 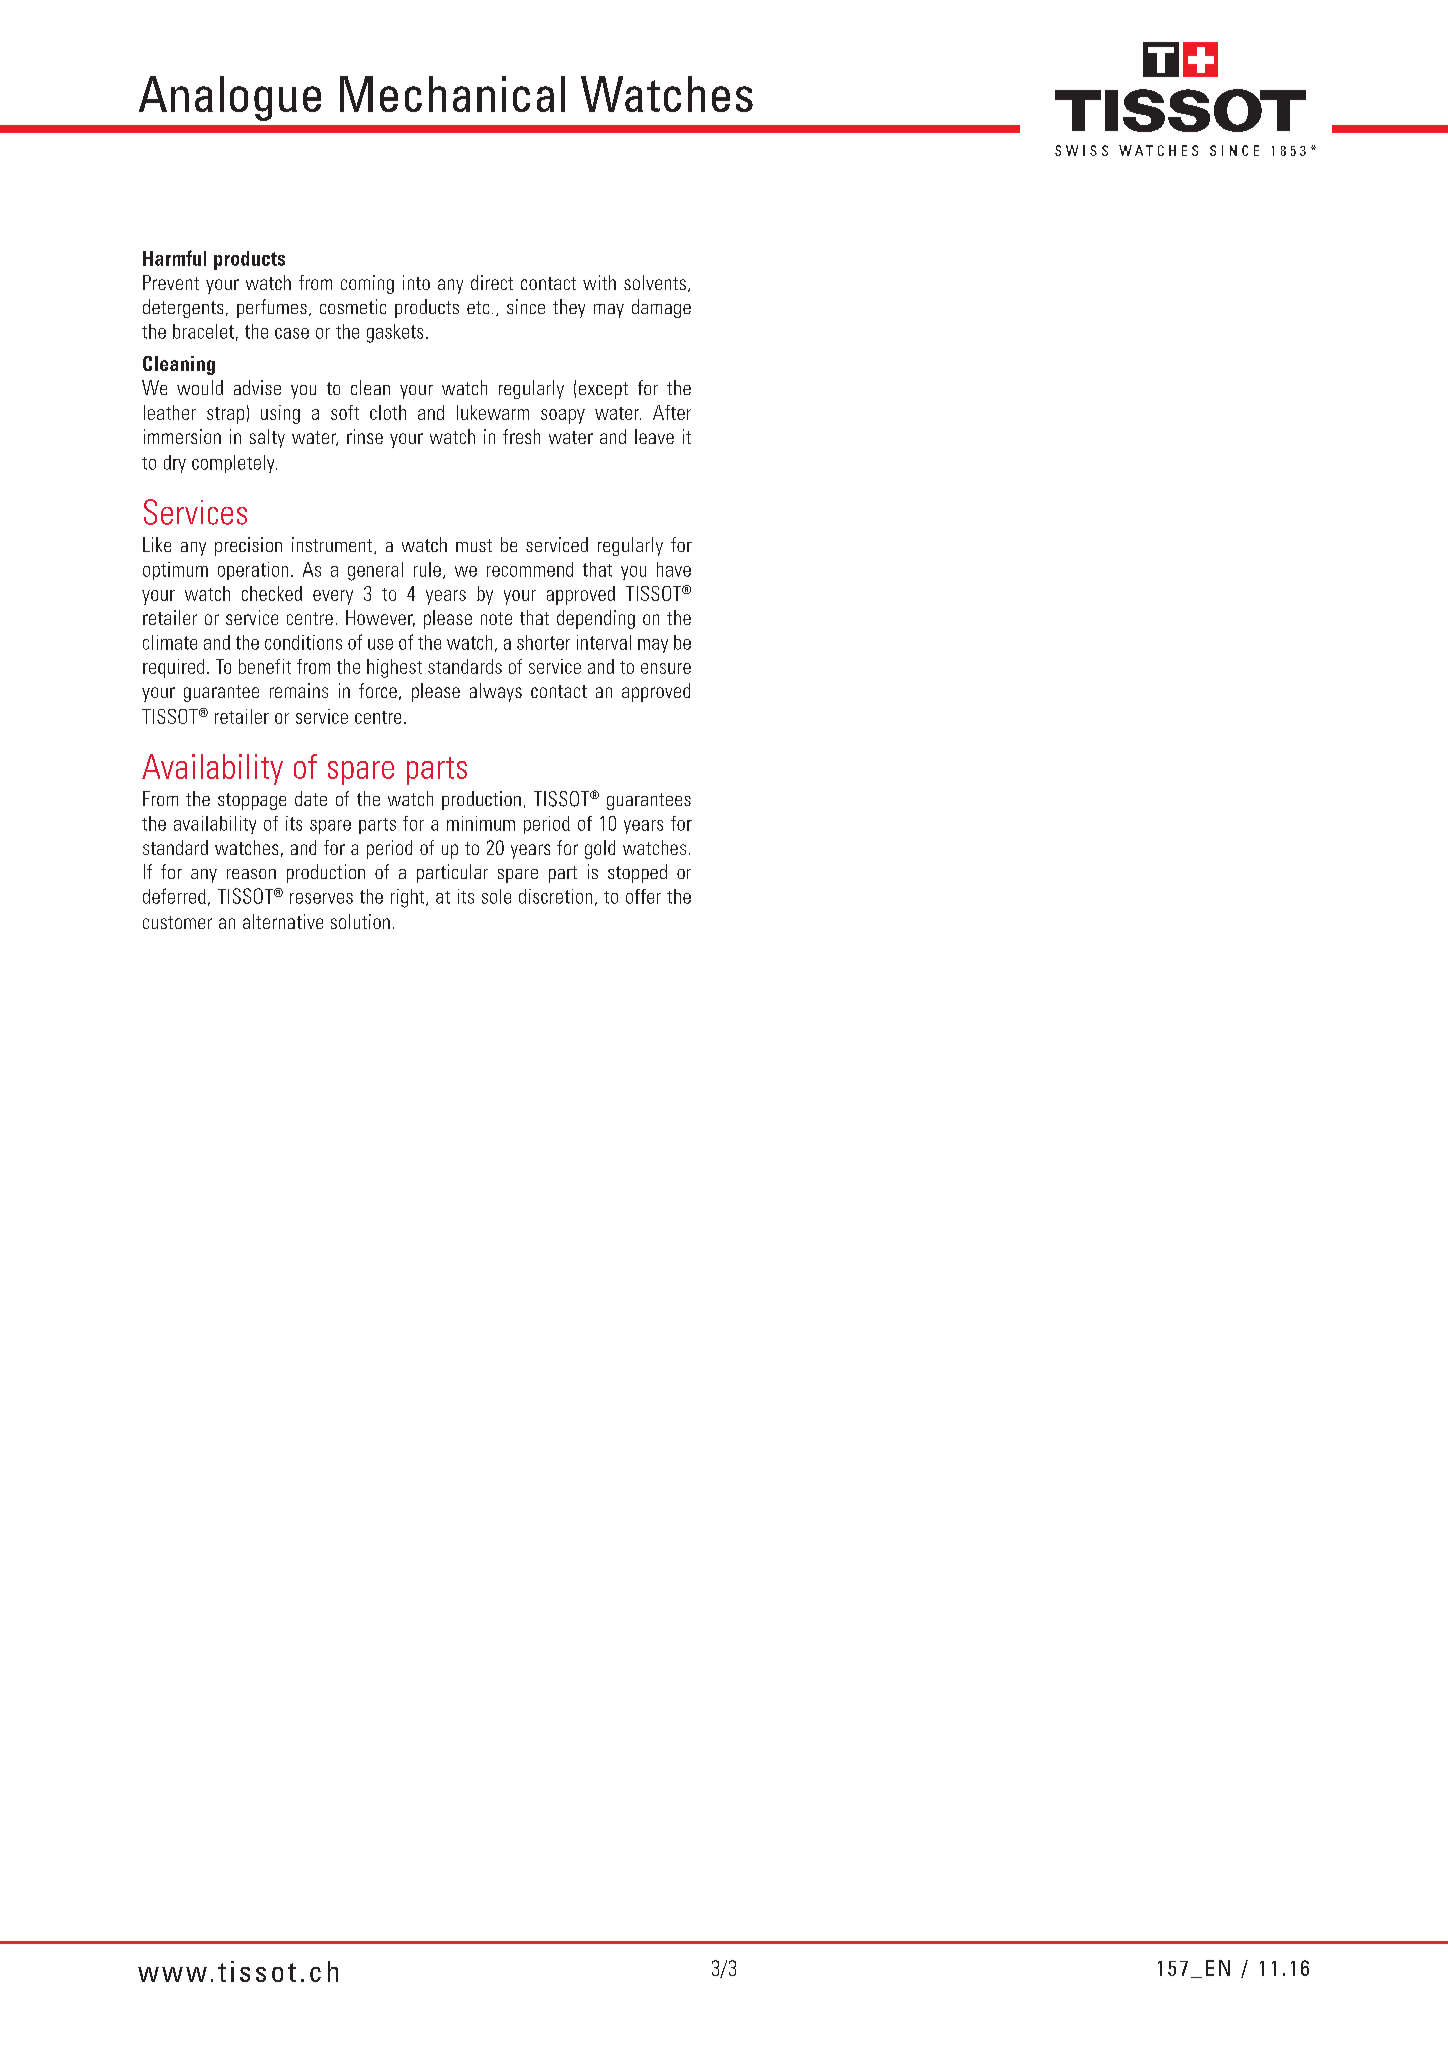 What do you see at coordinates (655, 282) in the screenshot?
I see `solvents` at bounding box center [655, 282].
